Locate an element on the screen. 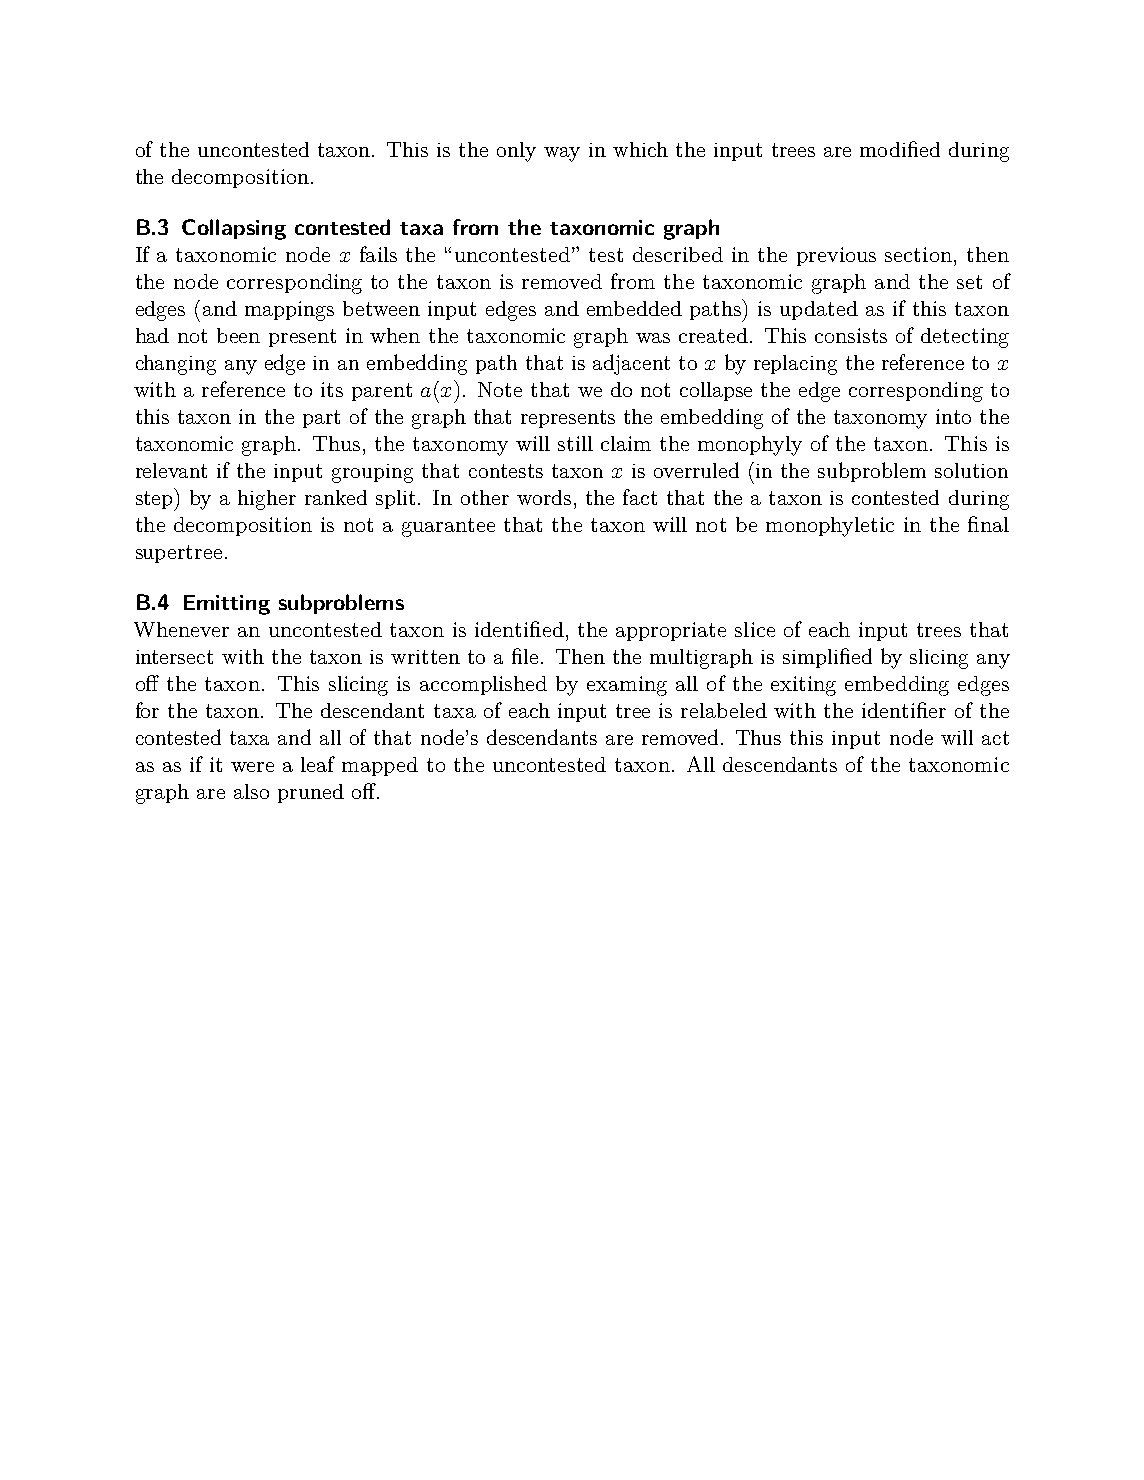  were is located at coordinates (252, 767).
